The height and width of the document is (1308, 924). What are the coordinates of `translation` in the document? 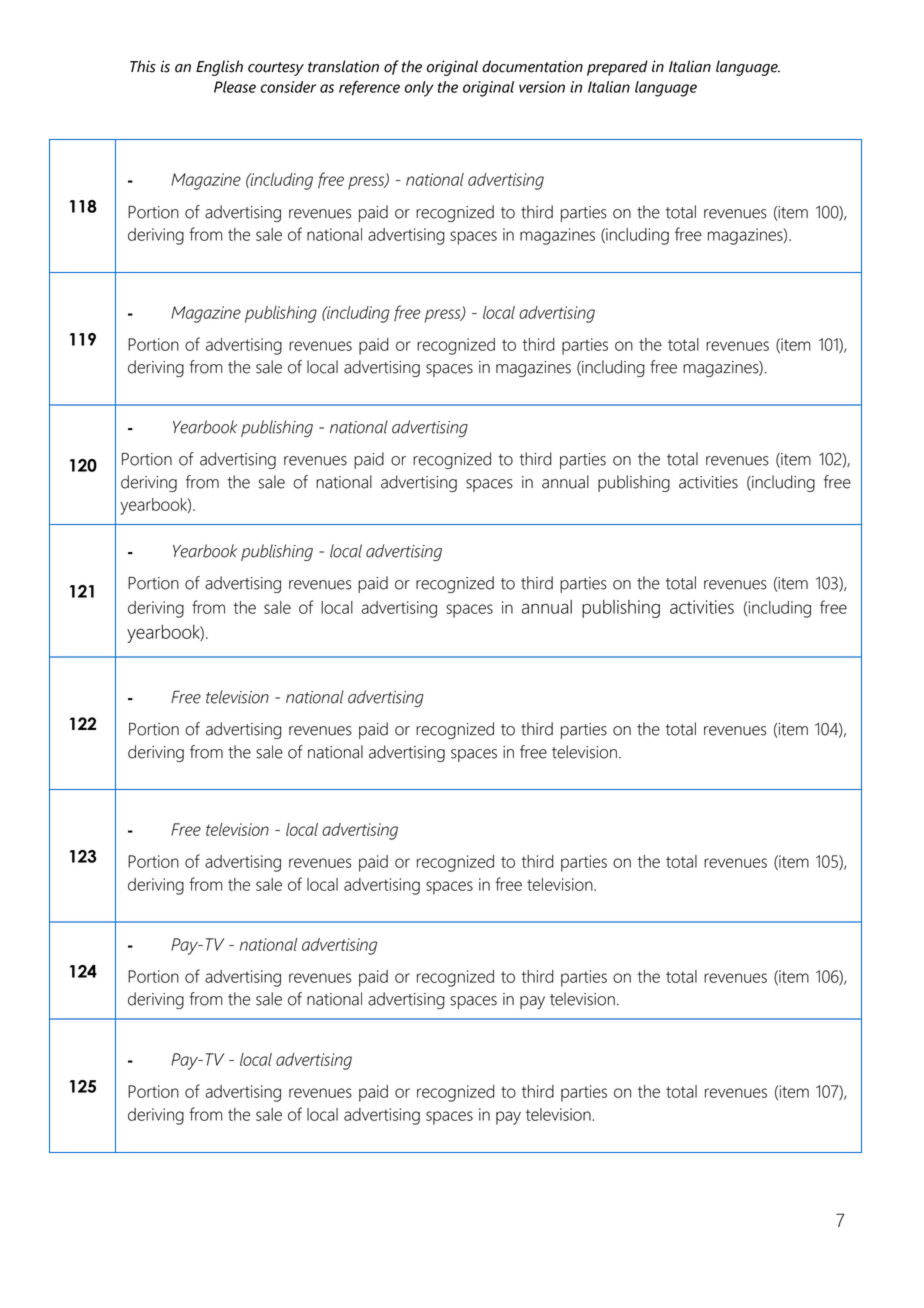 It's located at (343, 66).
